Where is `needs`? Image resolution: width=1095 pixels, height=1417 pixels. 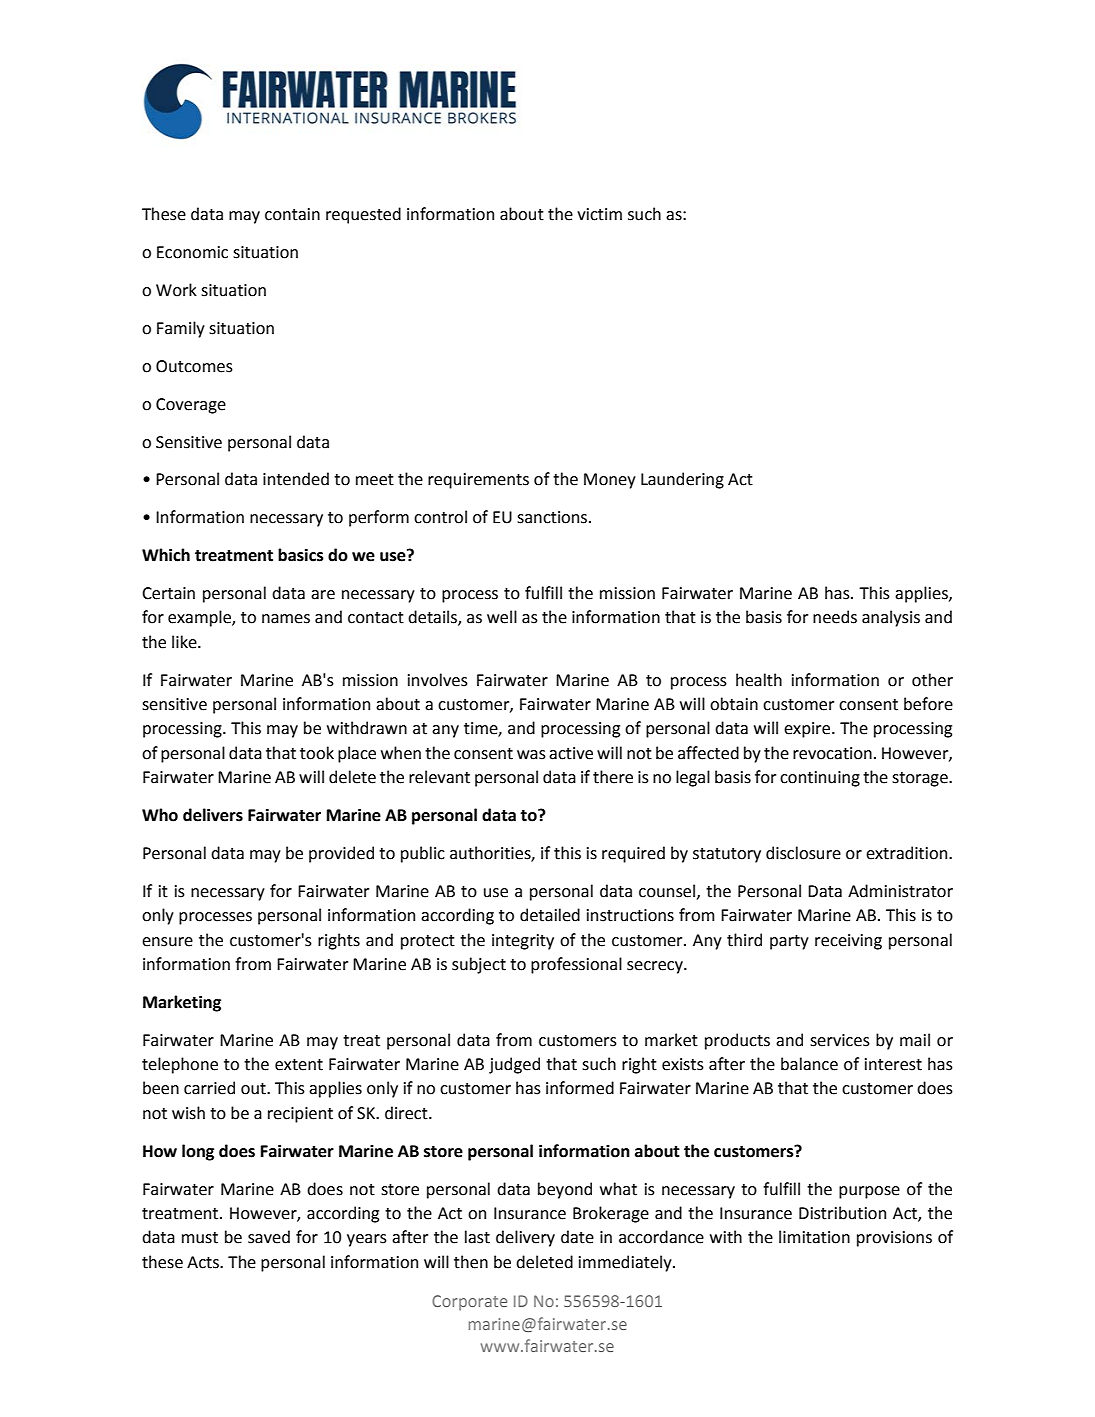
needs is located at coordinates (835, 617).
